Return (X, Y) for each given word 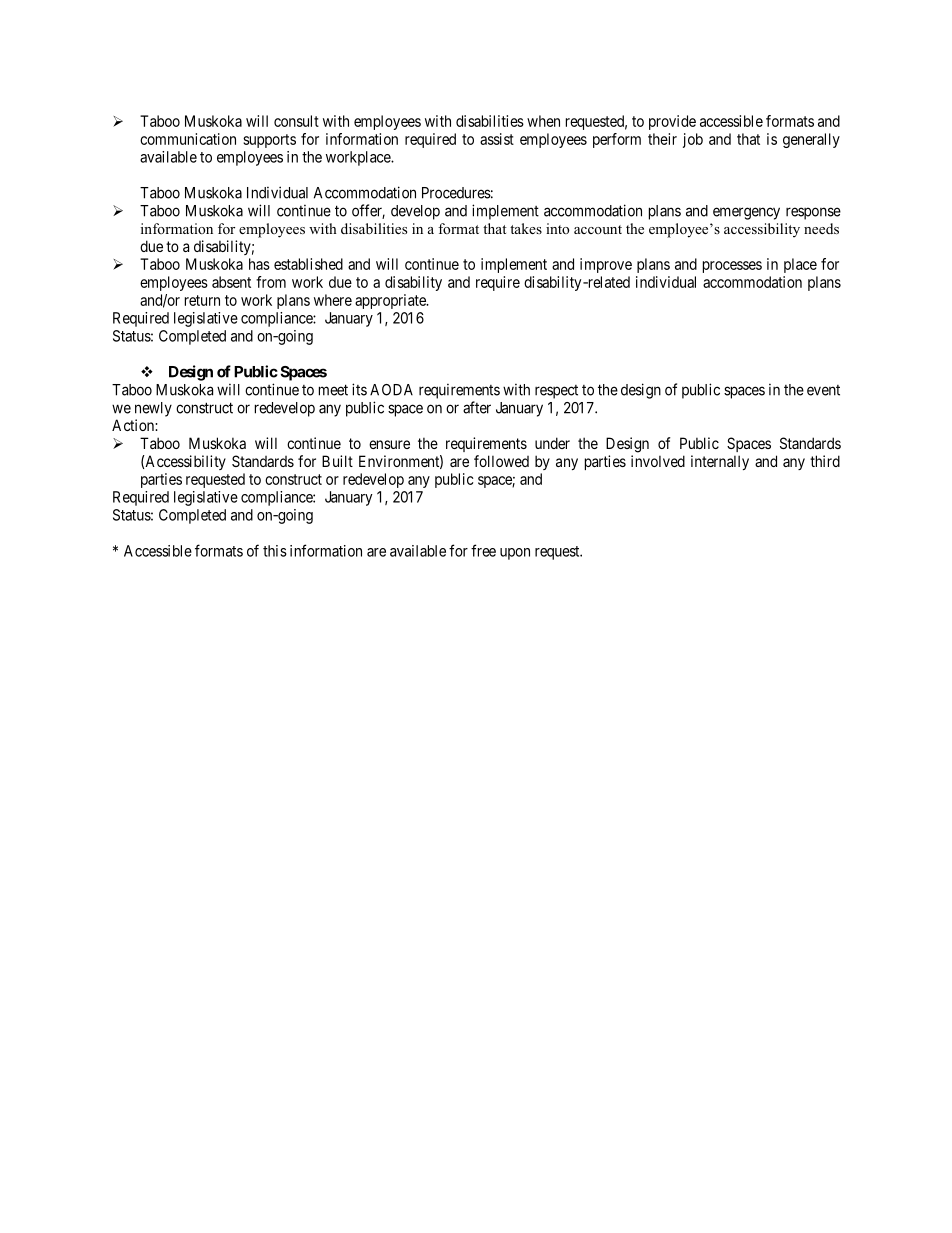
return (202, 300)
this (275, 551)
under (552, 443)
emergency (746, 213)
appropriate (391, 301)
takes (526, 228)
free (483, 550)
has (259, 264)
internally (720, 462)
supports (269, 141)
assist (497, 139)
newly (153, 409)
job (693, 140)
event (823, 390)
